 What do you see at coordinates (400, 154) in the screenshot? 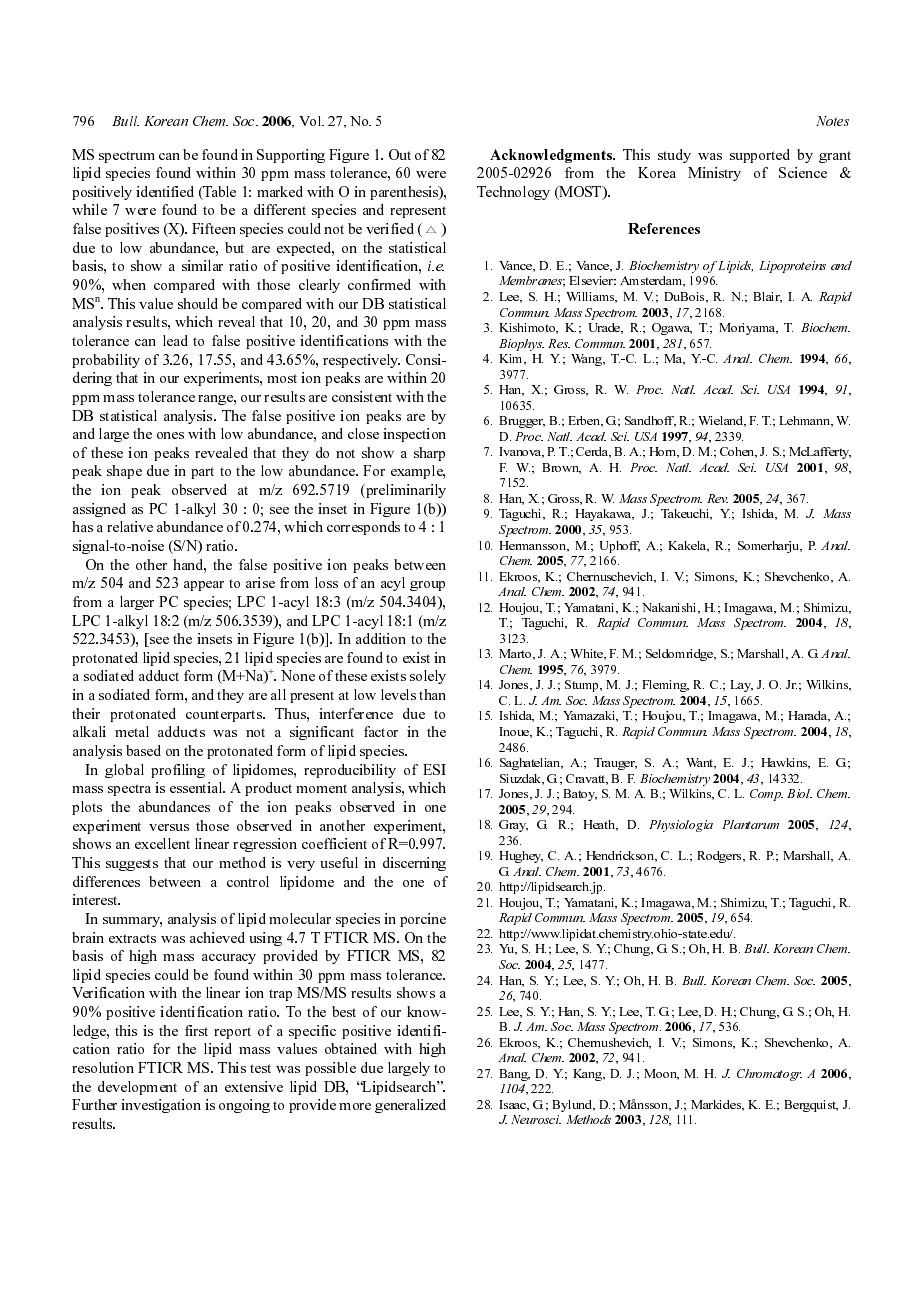
I see `Out` at bounding box center [400, 154].
